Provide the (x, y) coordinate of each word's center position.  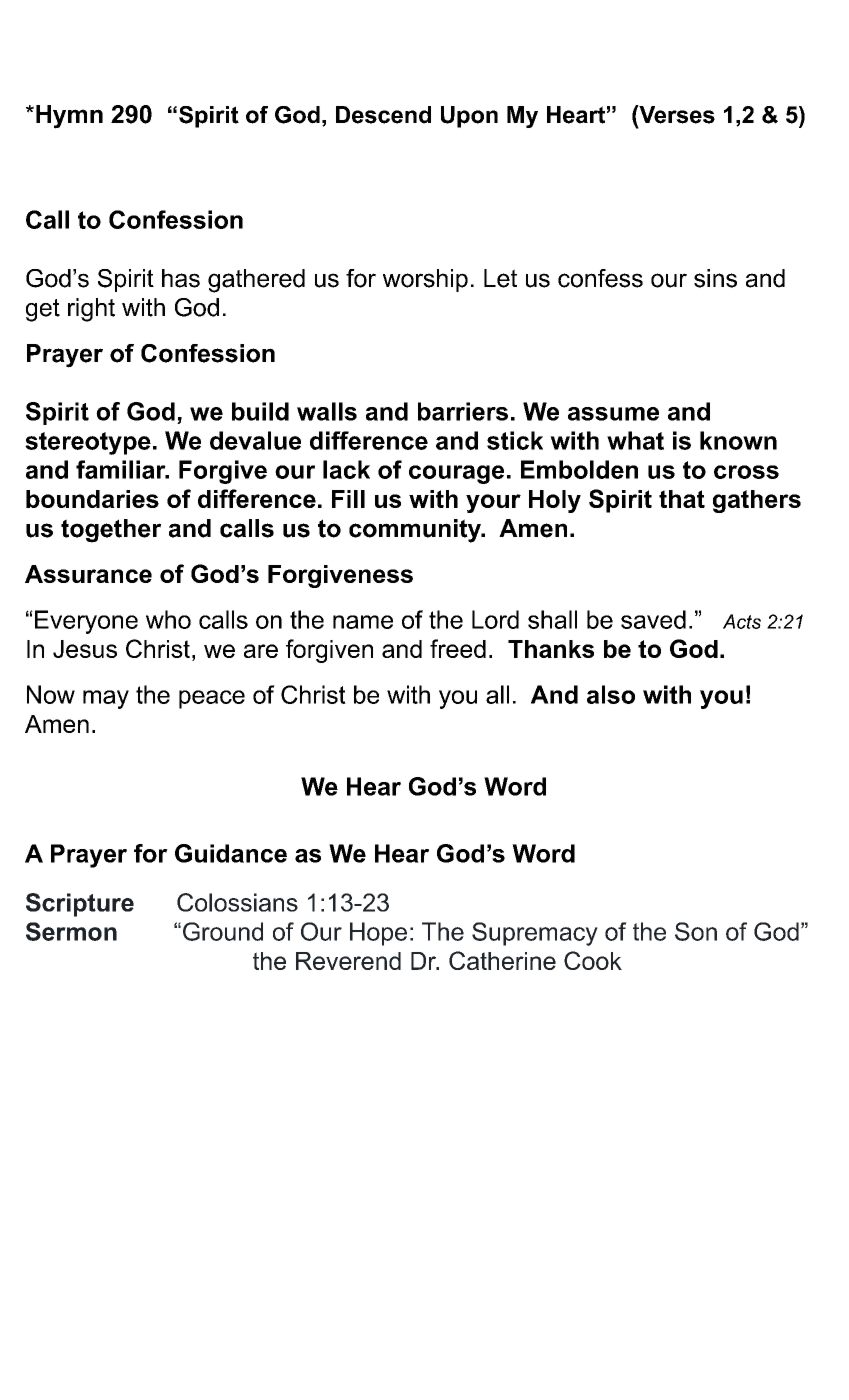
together (111, 531)
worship (425, 280)
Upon (469, 117)
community (416, 531)
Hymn (69, 117)
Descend (383, 115)
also (611, 694)
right (91, 310)
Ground (223, 931)
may (106, 699)
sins (715, 278)
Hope (378, 934)
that (682, 499)
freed (458, 648)
